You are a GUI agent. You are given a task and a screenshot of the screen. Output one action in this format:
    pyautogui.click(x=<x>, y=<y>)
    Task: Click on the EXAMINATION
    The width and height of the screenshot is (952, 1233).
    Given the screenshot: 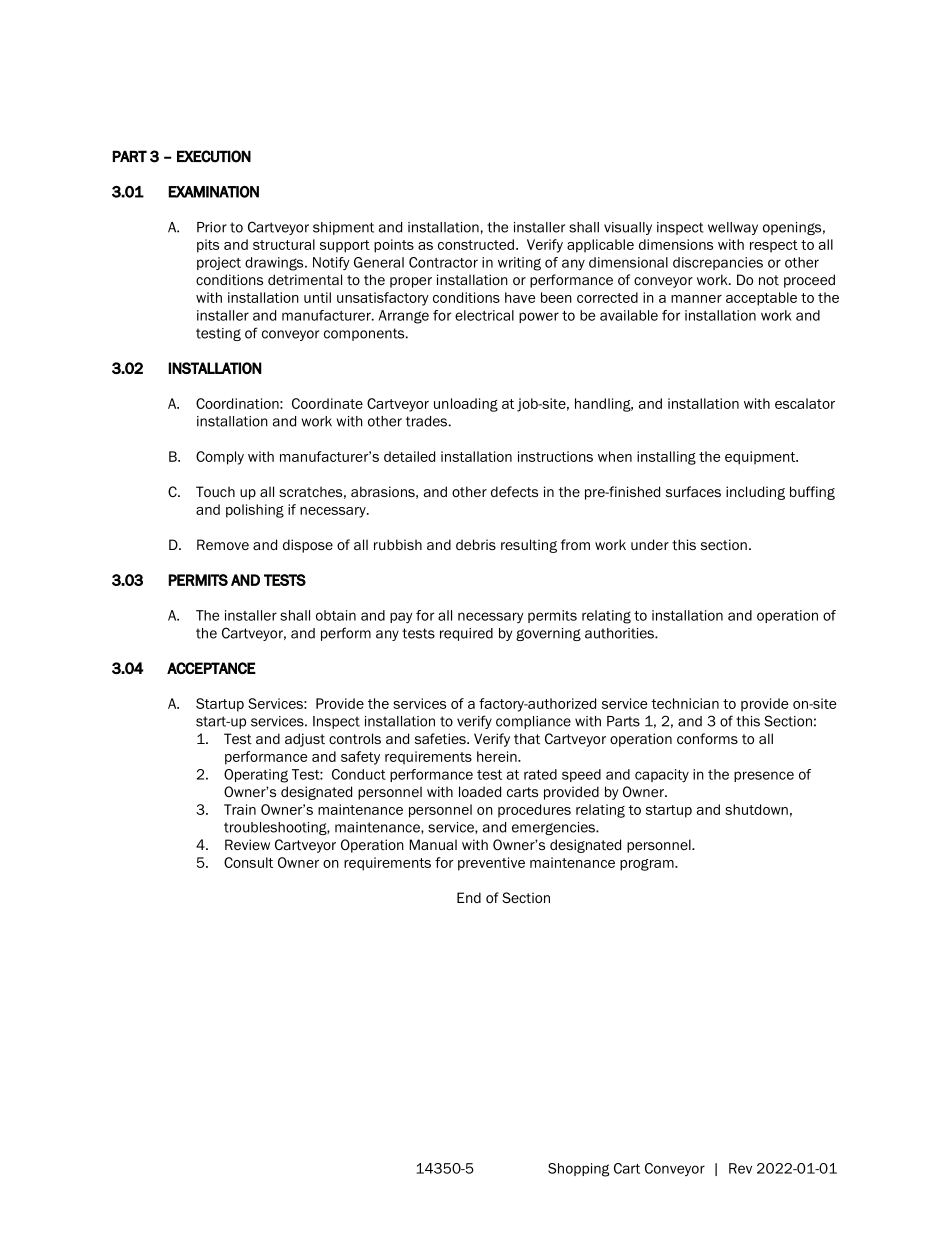 What is the action you would take?
    pyautogui.click(x=213, y=192)
